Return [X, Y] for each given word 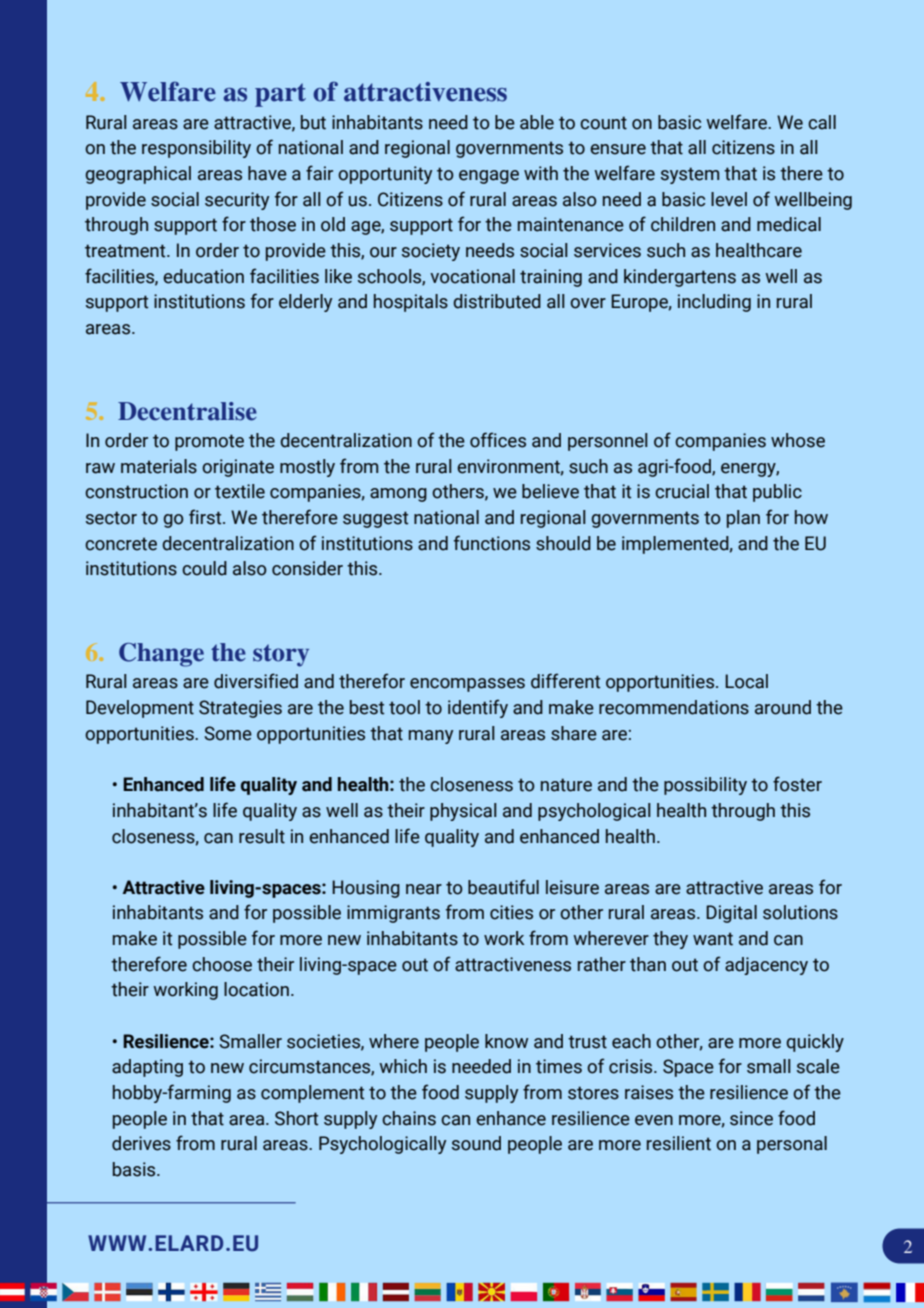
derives [141, 1143]
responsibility [196, 149]
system [690, 175]
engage [489, 177]
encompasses [467, 685]
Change [161, 655]
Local [746, 681]
